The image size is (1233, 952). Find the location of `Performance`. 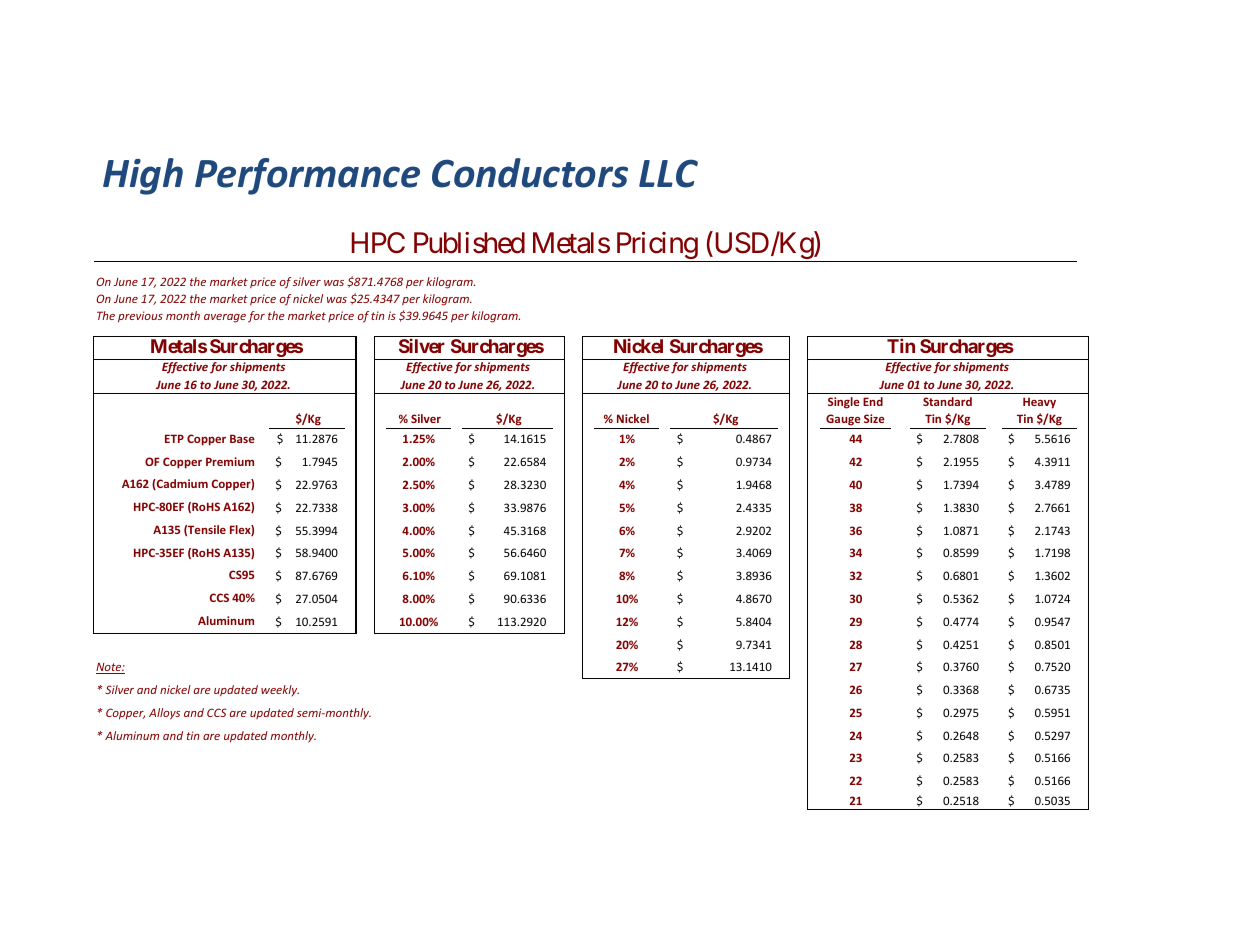

Performance is located at coordinates (307, 176).
